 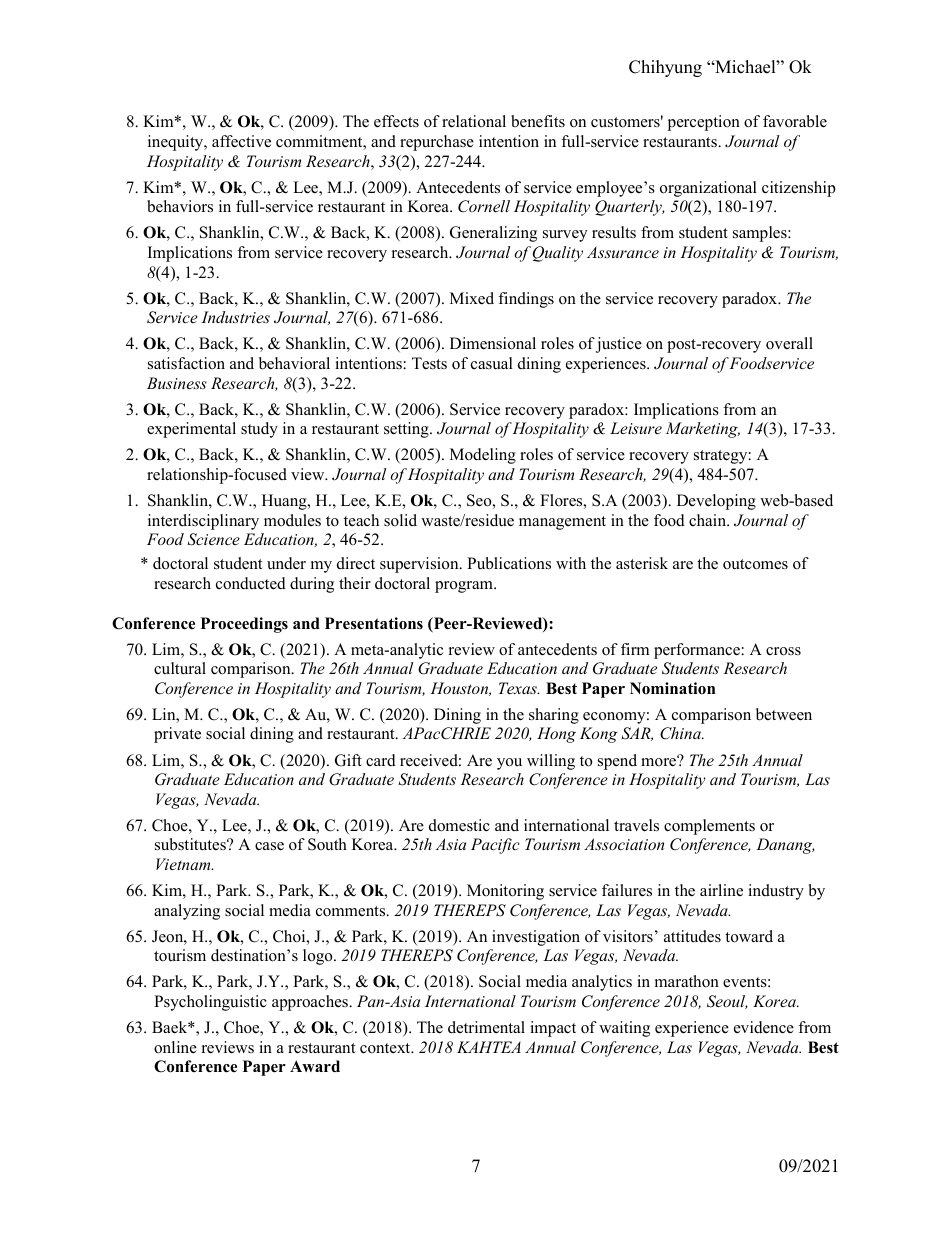 I want to click on outcomes, so click(x=755, y=564).
